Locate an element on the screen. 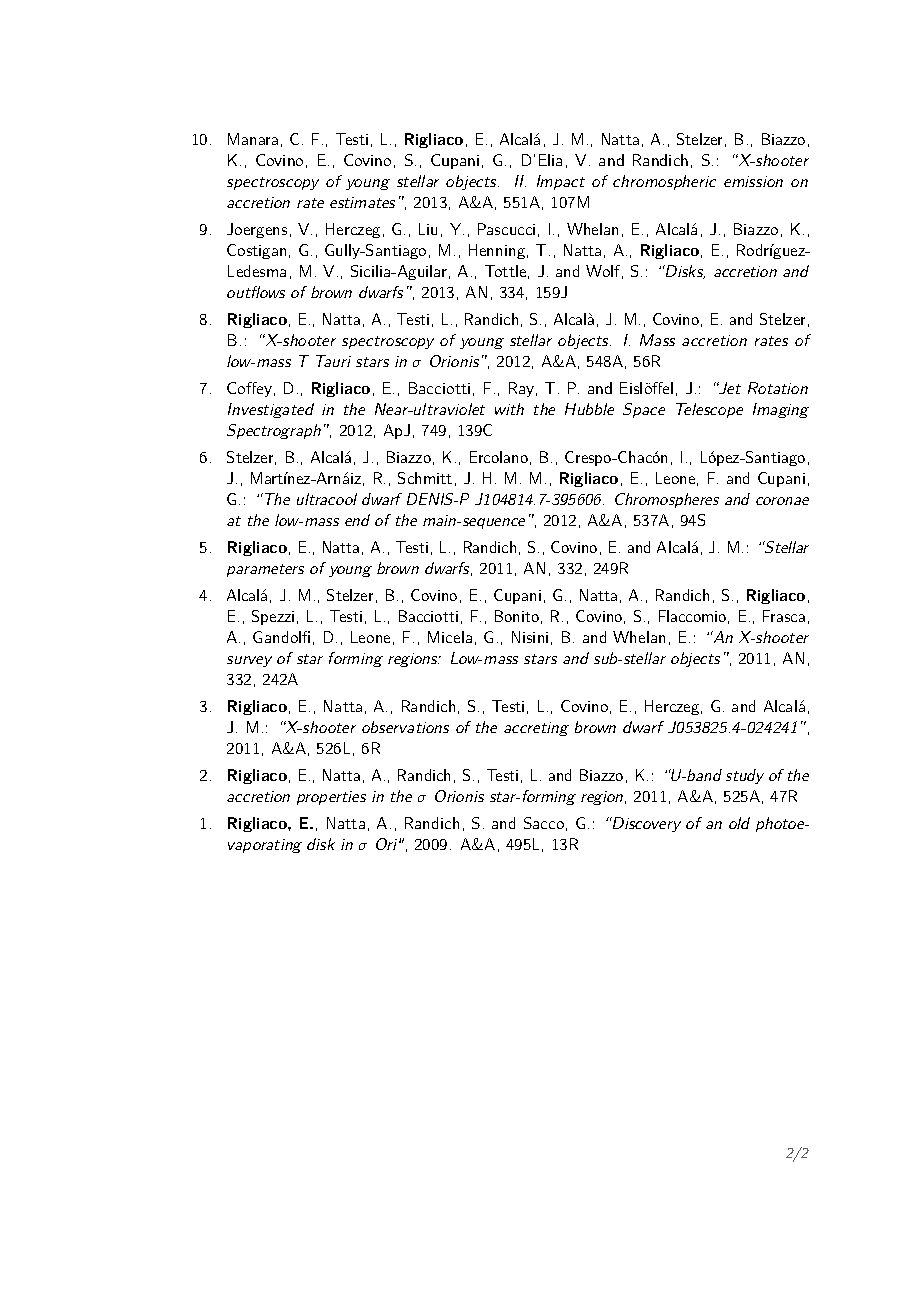 The height and width of the screenshot is (1308, 924). Schmitt is located at coordinates (425, 478).
